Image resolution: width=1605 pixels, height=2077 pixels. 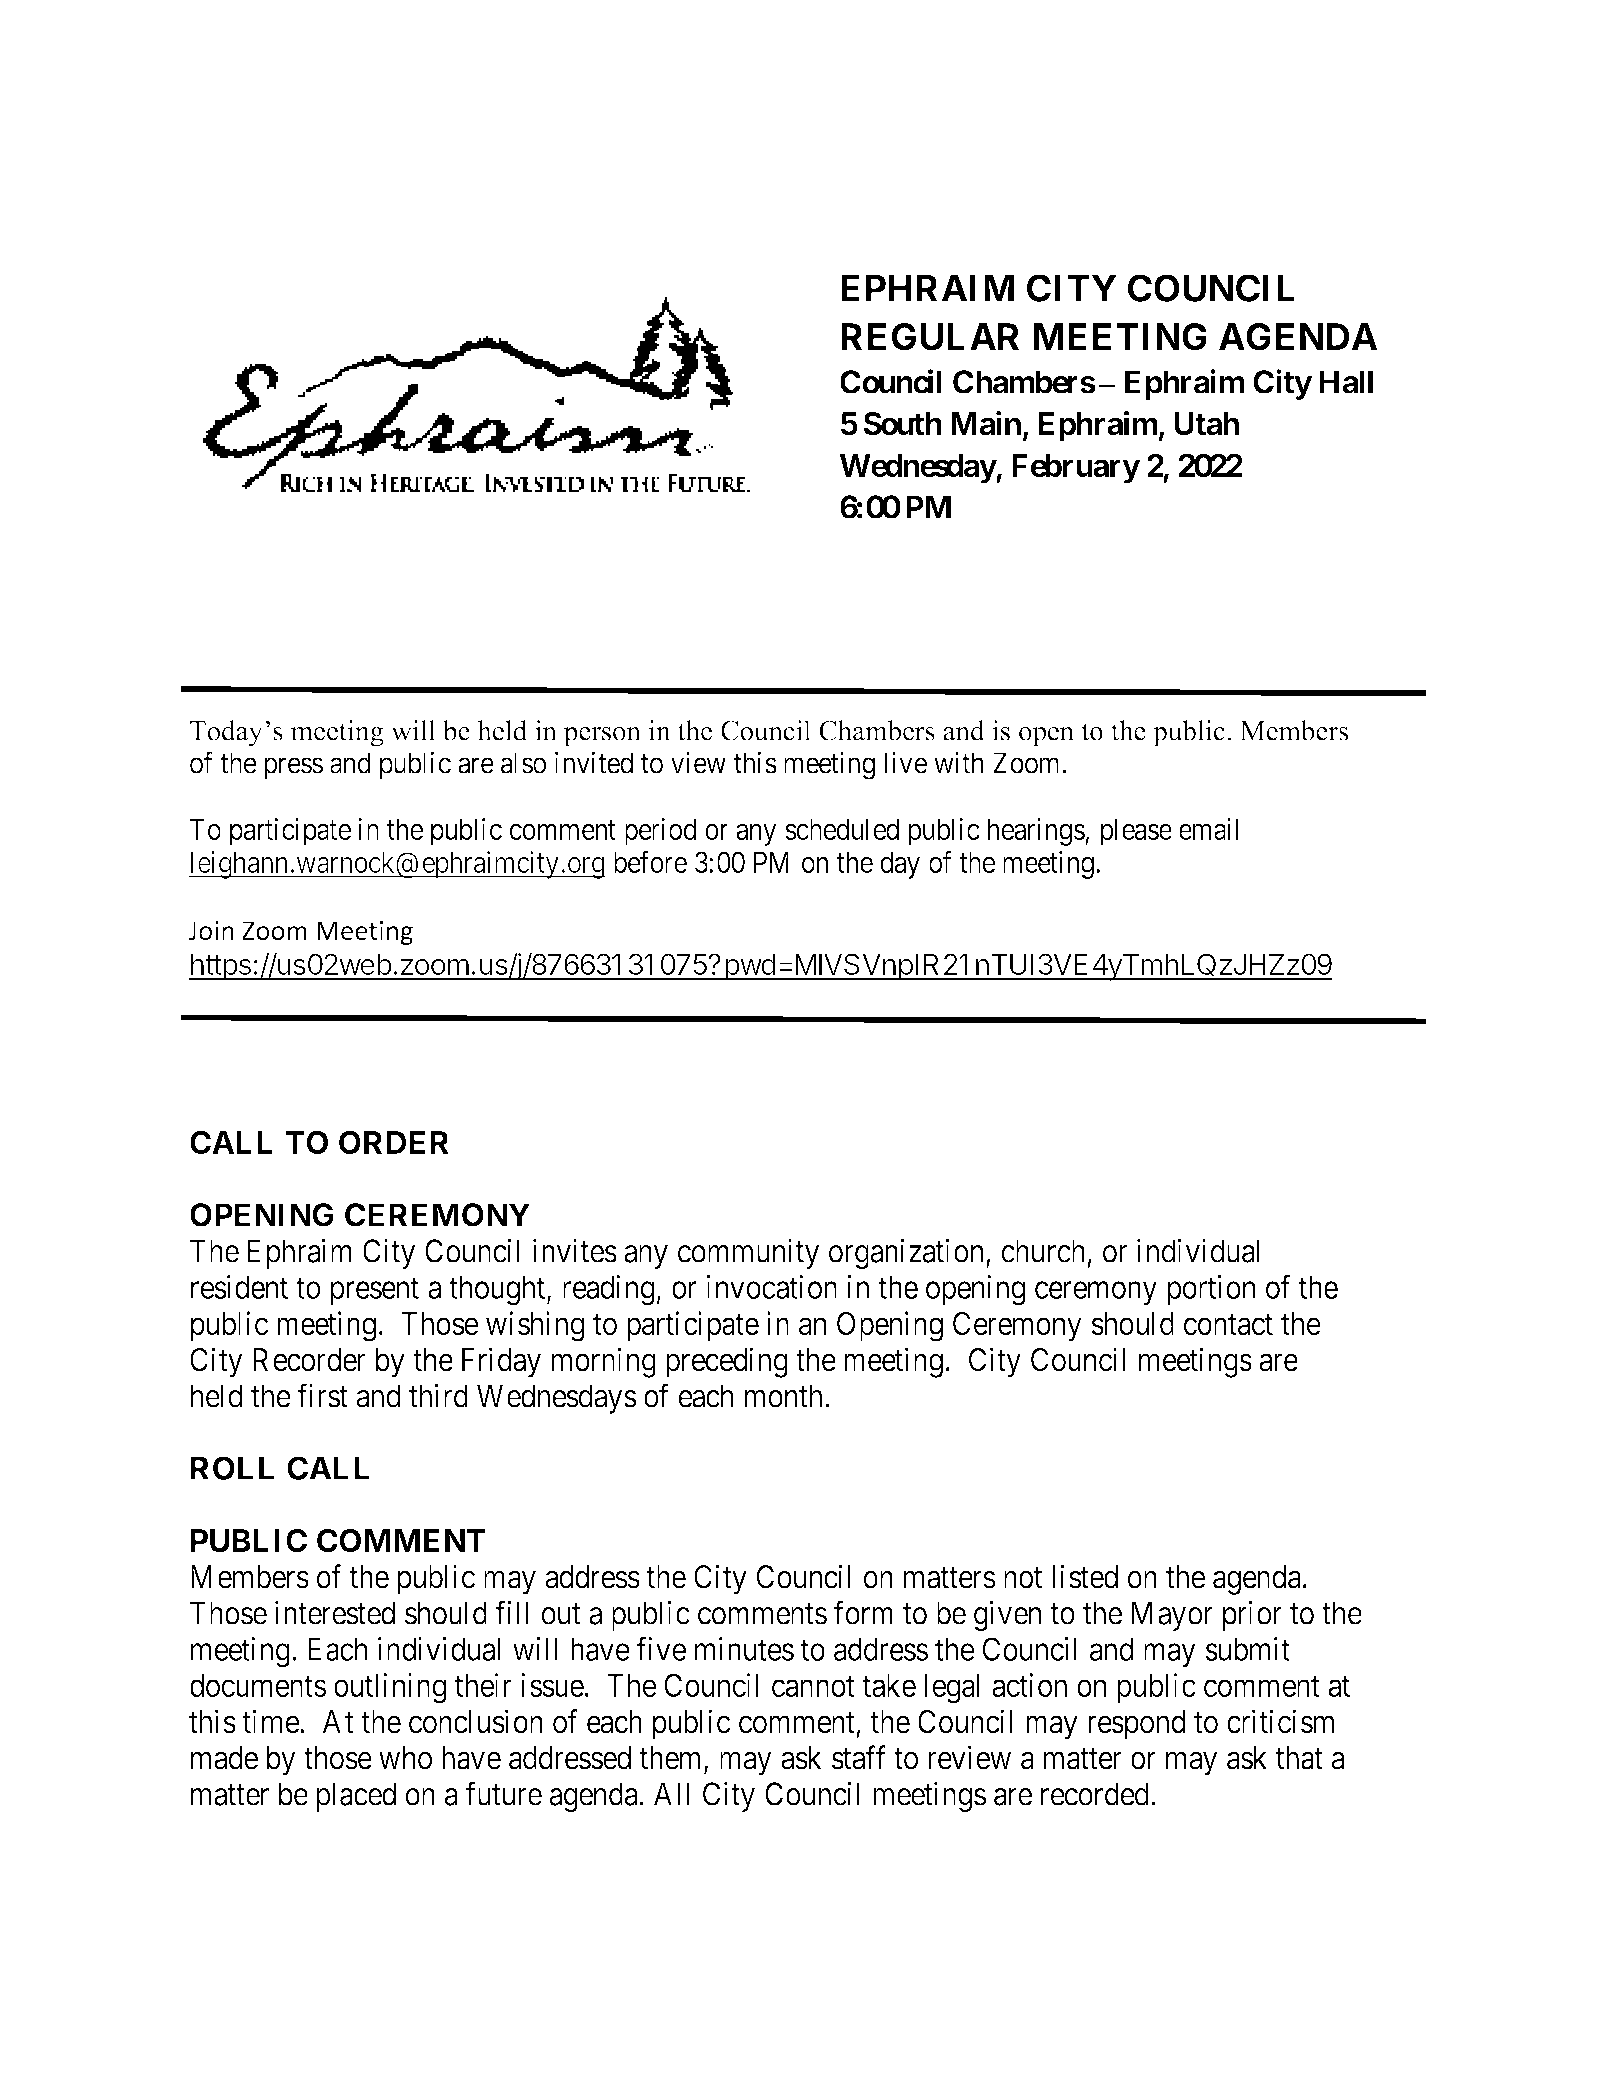 What do you see at coordinates (1043, 1251) in the screenshot?
I see `church` at bounding box center [1043, 1251].
